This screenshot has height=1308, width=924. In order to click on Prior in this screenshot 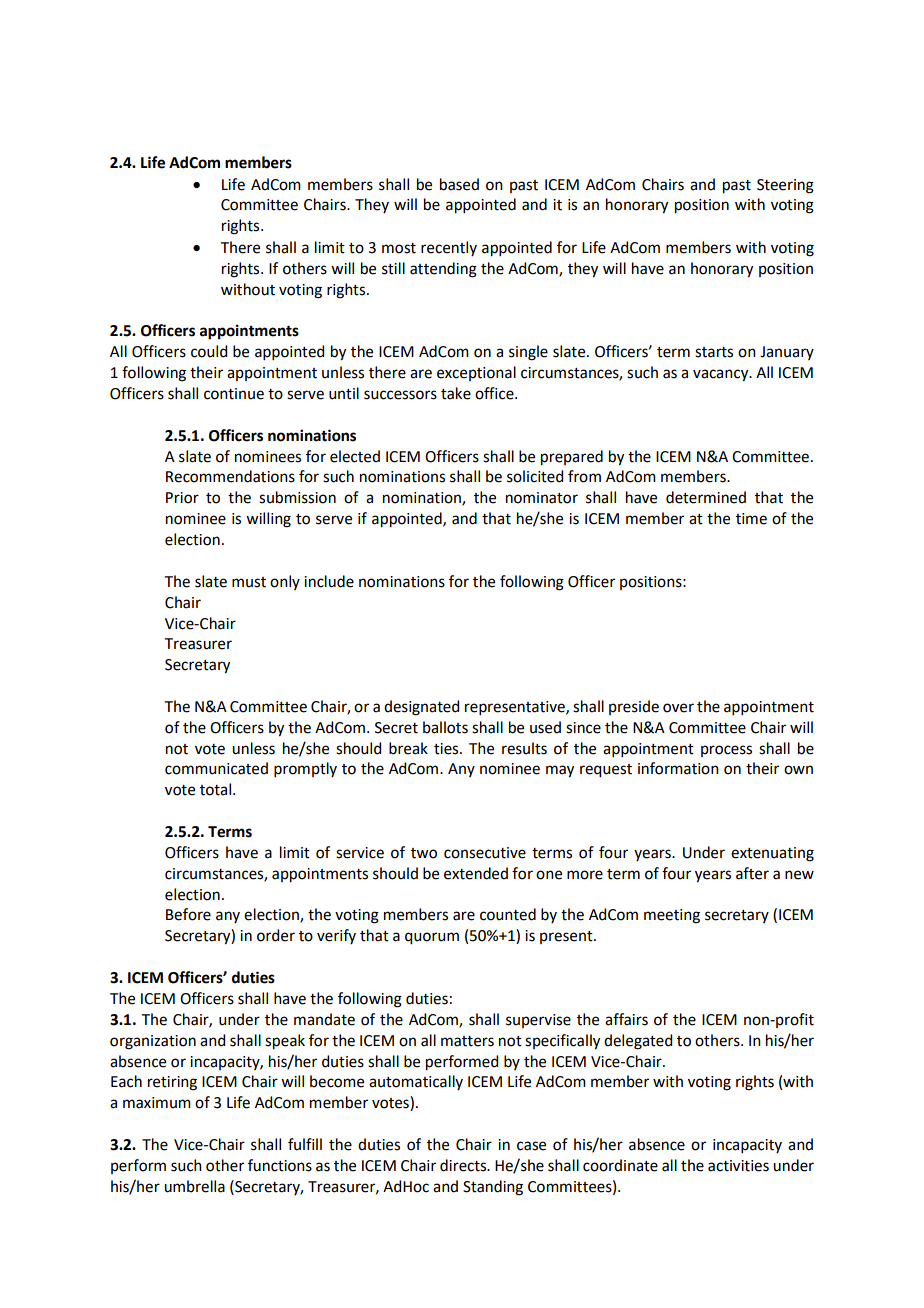, I will do `click(182, 498)`.
